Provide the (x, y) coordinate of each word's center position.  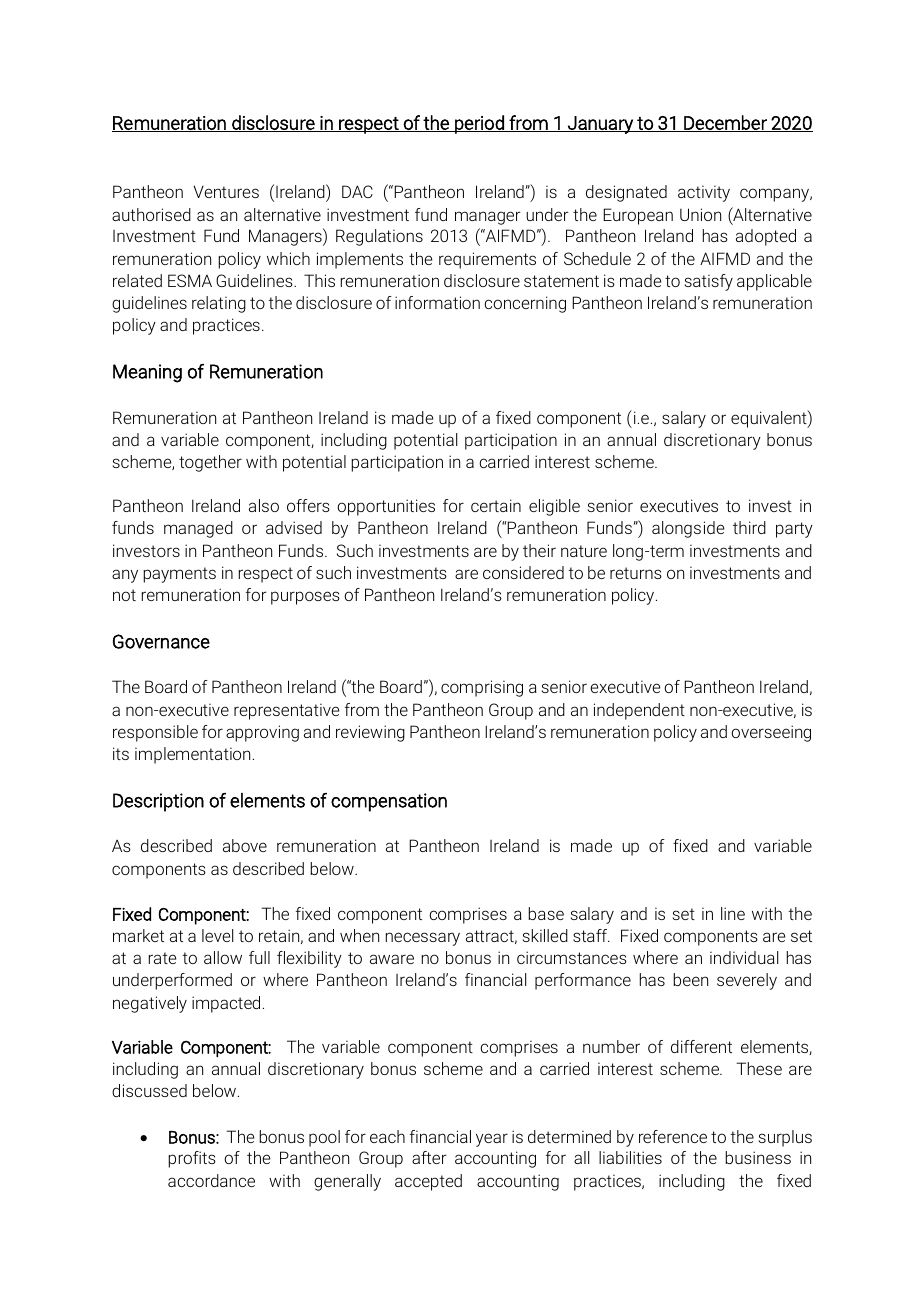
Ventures (226, 192)
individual (744, 957)
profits (192, 1159)
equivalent (770, 419)
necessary (423, 939)
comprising (482, 688)
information (437, 302)
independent (639, 711)
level (217, 935)
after (429, 1157)
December (725, 123)
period (479, 124)
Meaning (147, 373)
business (758, 1157)
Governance (161, 641)
